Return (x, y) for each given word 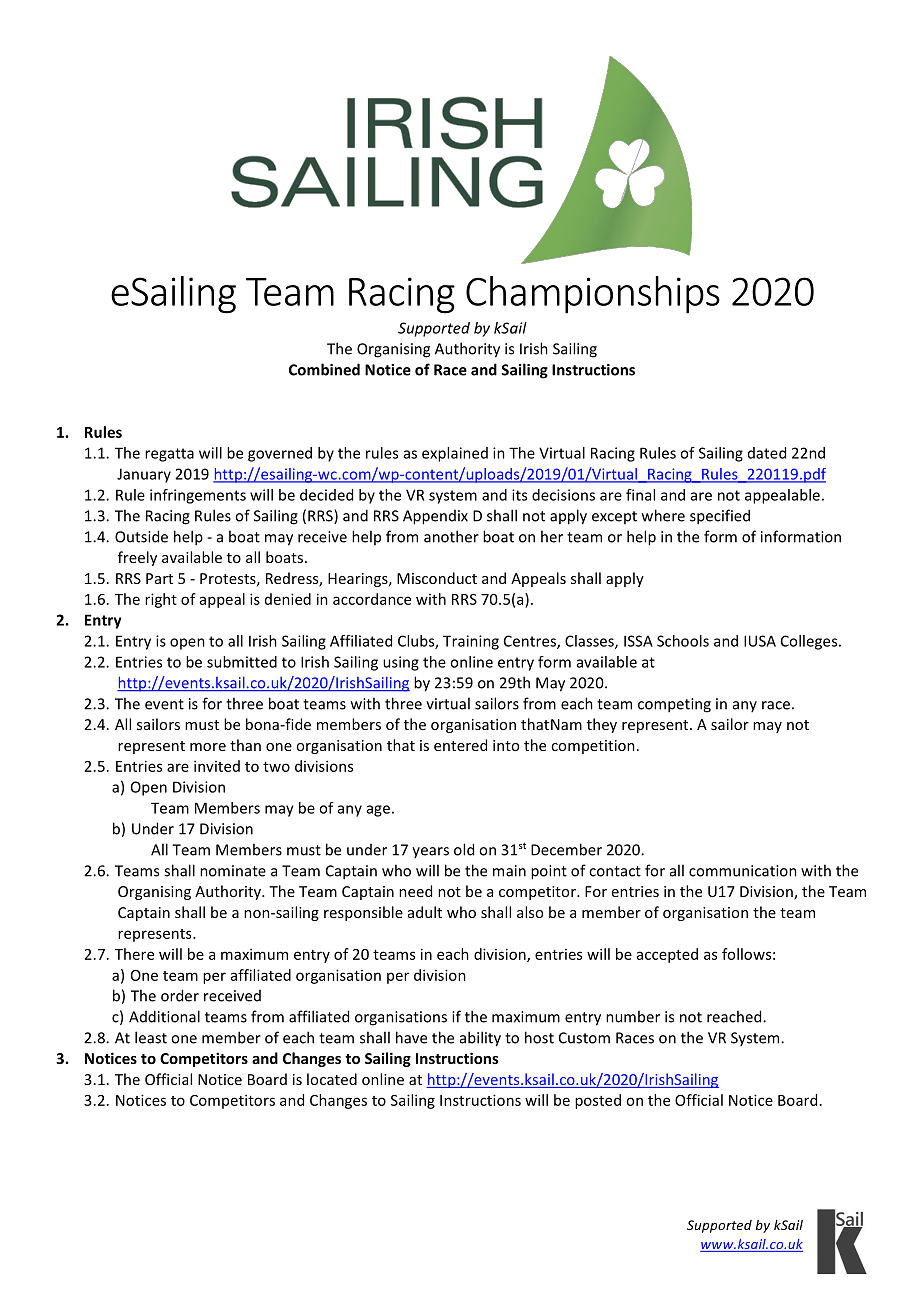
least (151, 1037)
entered (460, 745)
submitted (242, 662)
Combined (324, 369)
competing (674, 705)
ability (480, 1039)
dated (767, 453)
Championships (593, 295)
